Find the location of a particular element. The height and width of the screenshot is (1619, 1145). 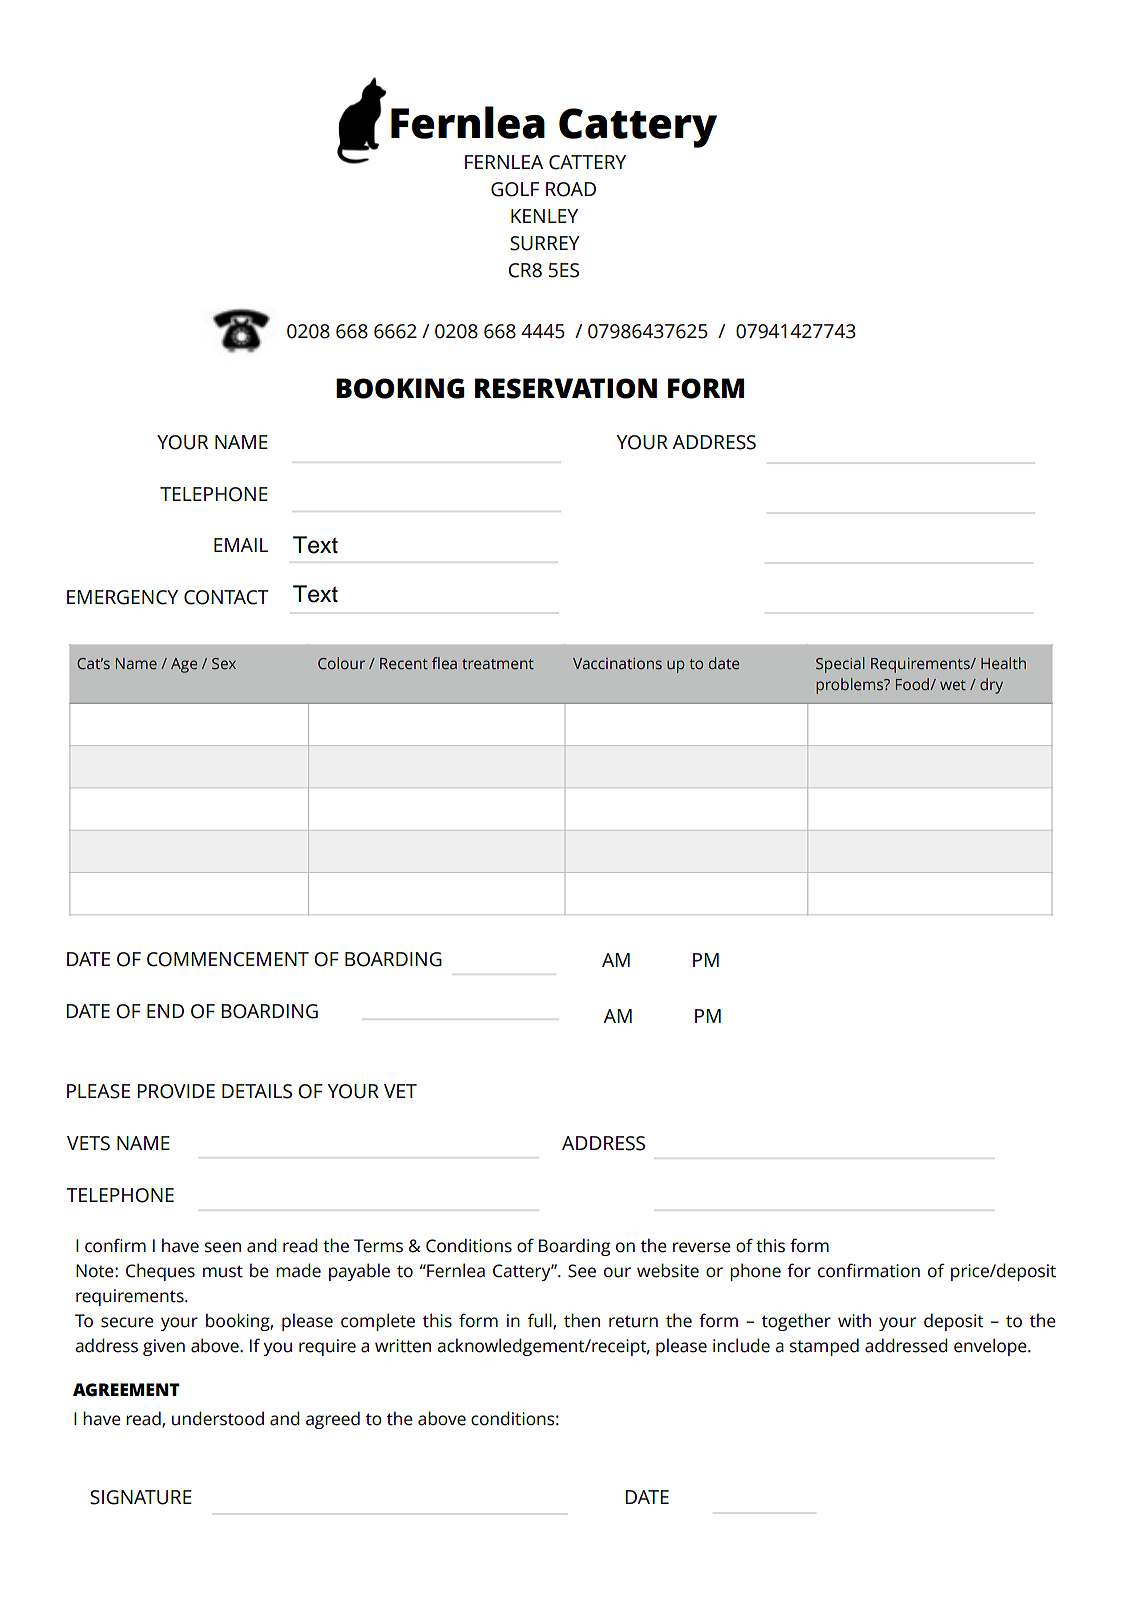

full is located at coordinates (541, 1321).
